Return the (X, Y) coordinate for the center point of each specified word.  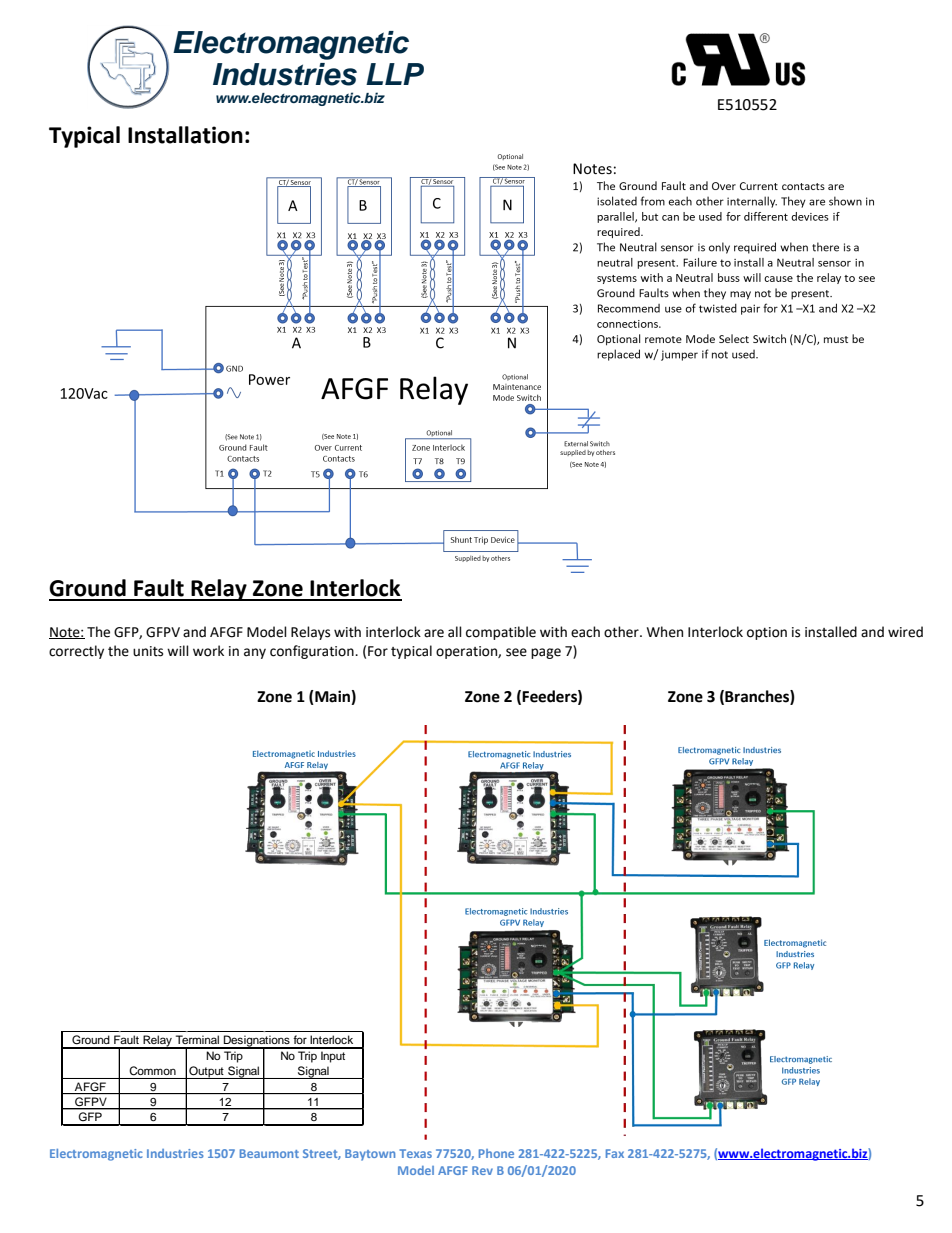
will (178, 650)
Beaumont (269, 1153)
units (148, 651)
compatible (501, 633)
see (516, 652)
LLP (395, 74)
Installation (185, 135)
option (767, 633)
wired (905, 632)
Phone (496, 1153)
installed (831, 632)
